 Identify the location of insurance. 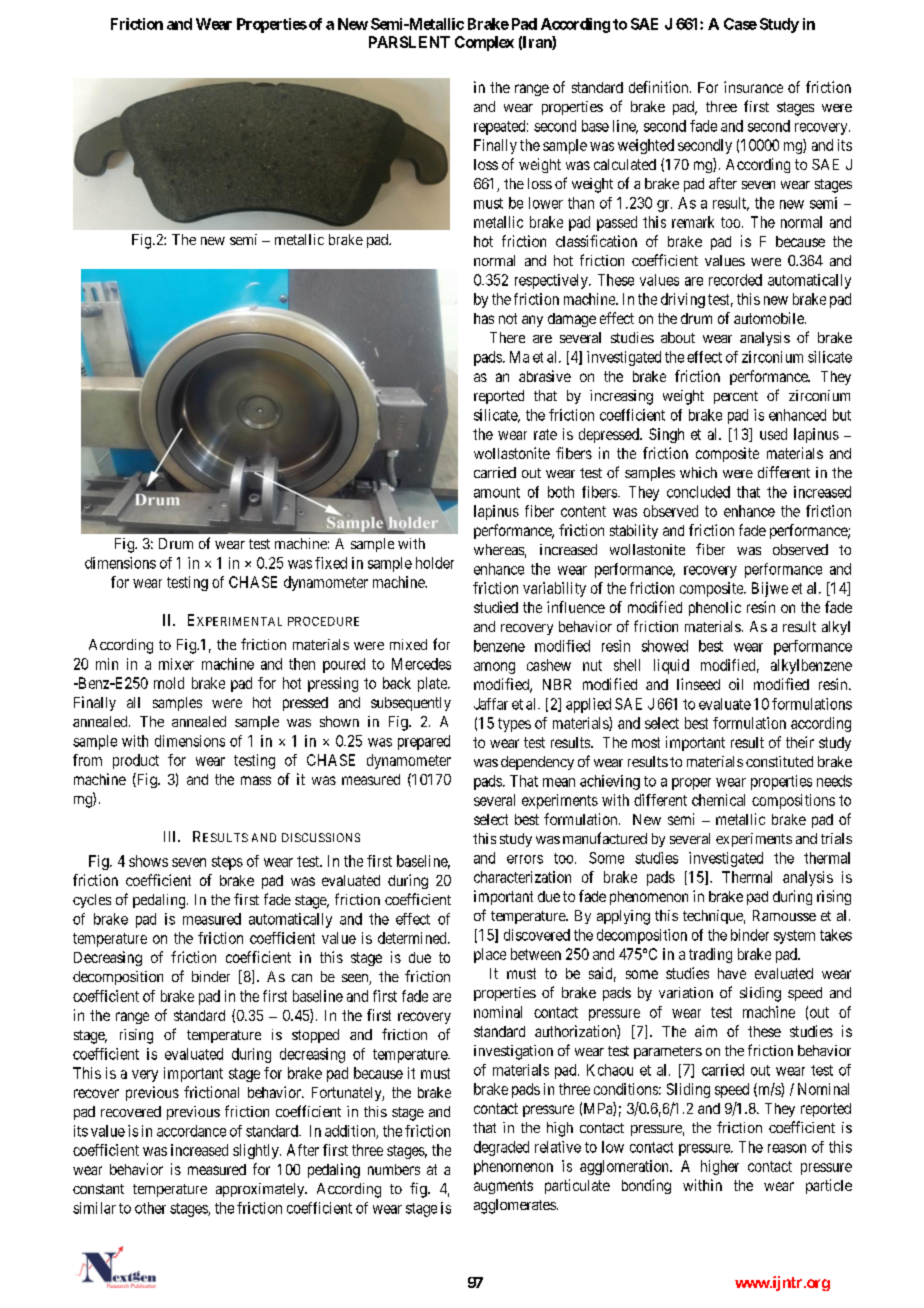
(753, 87).
